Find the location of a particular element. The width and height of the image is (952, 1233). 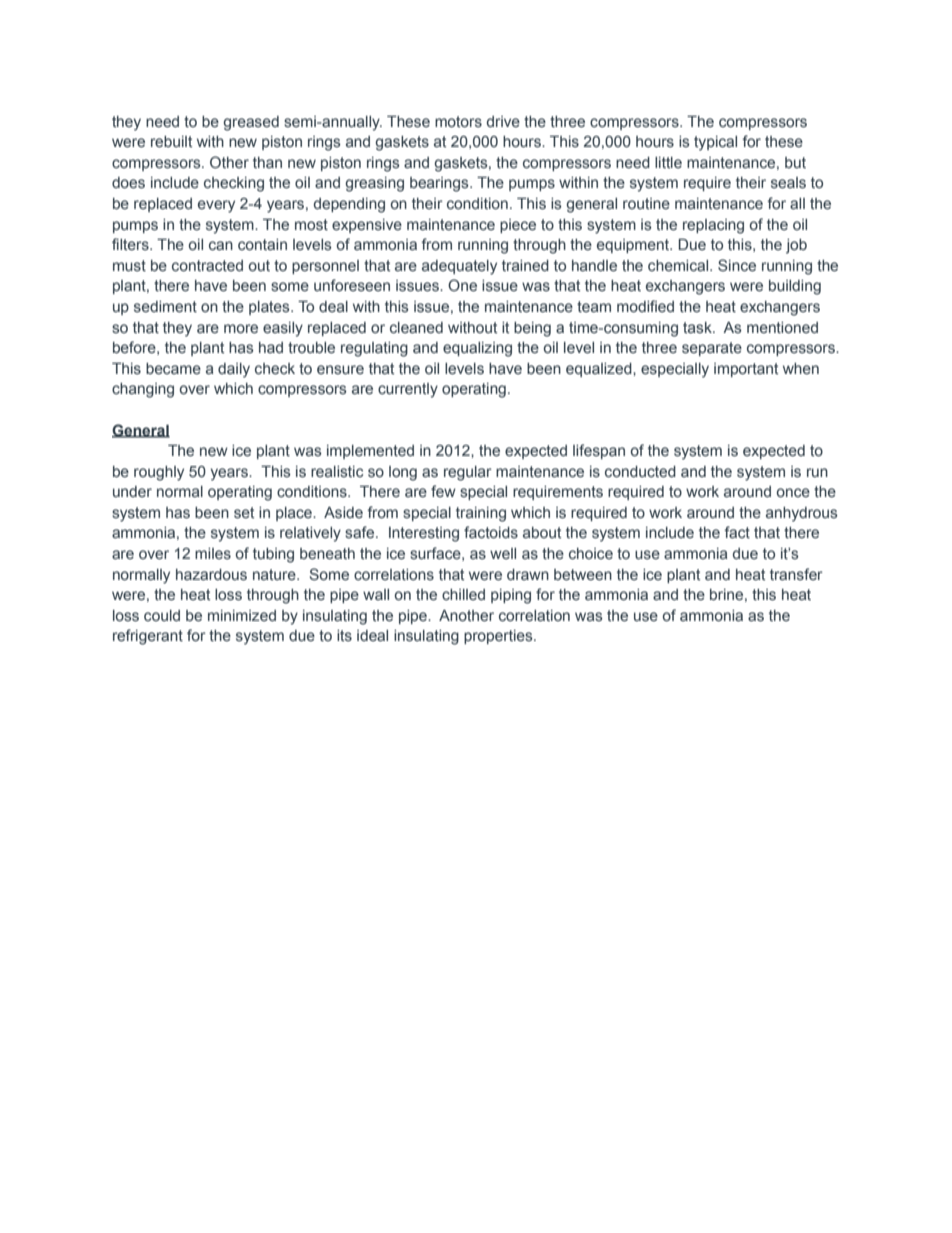

can is located at coordinates (221, 246).
